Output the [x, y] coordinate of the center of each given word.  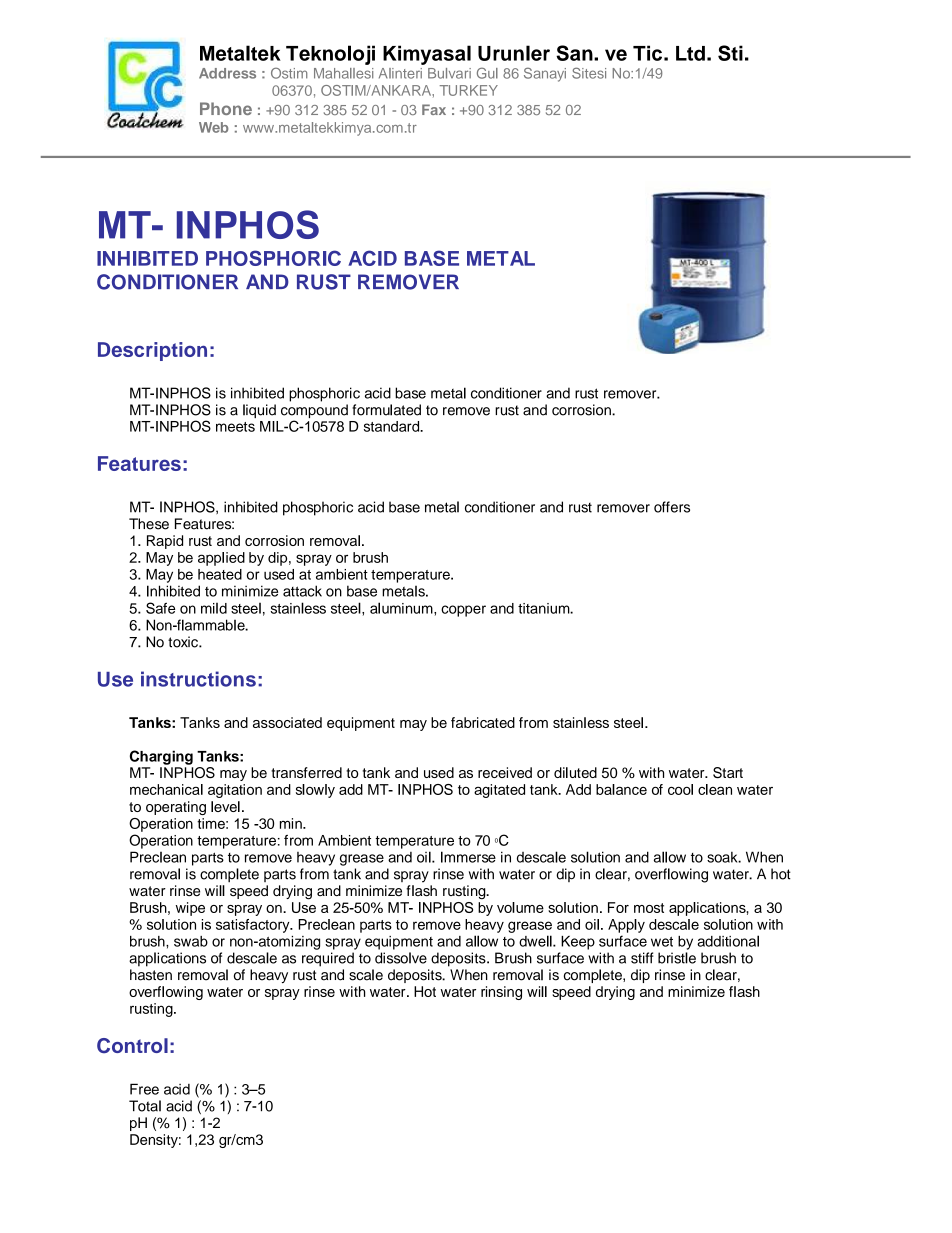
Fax [434, 109]
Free [144, 1089]
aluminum [402, 608]
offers [672, 507]
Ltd [690, 53]
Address [227, 73]
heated [220, 574]
